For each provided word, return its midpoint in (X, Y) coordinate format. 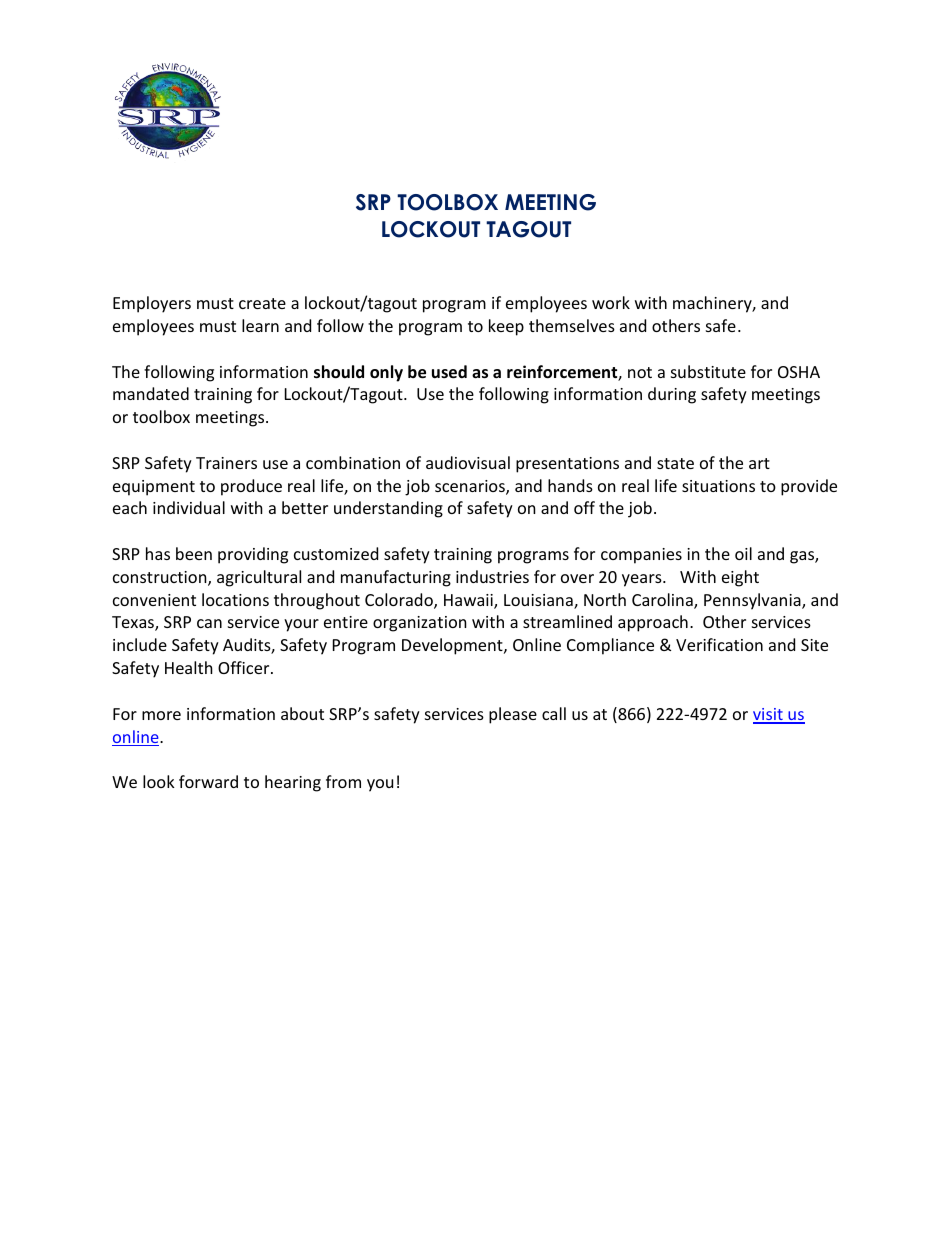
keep (506, 327)
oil (743, 553)
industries (492, 576)
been (194, 553)
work (611, 302)
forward (208, 781)
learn (260, 325)
